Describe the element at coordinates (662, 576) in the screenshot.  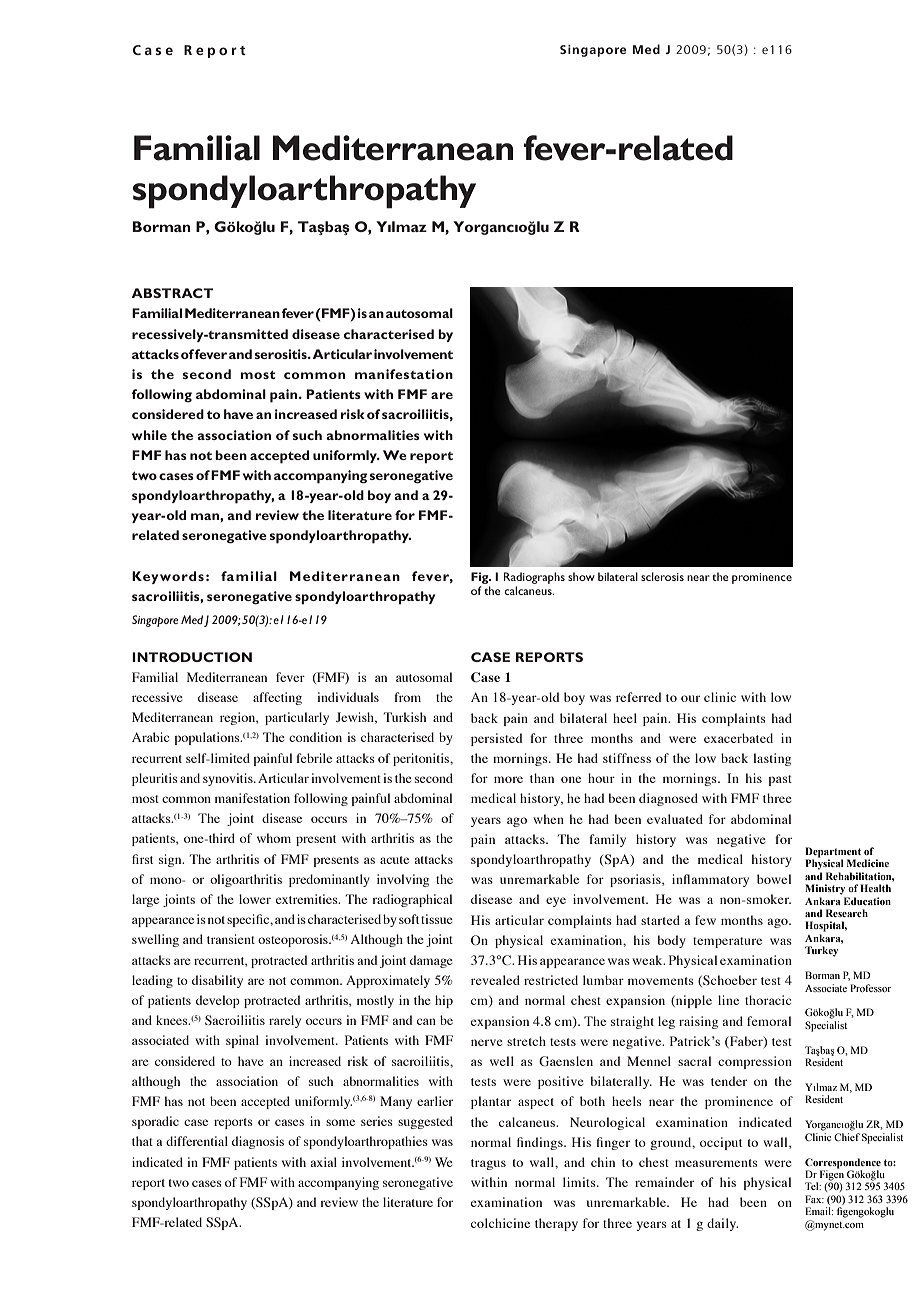
I see `sclerosis` at that location.
